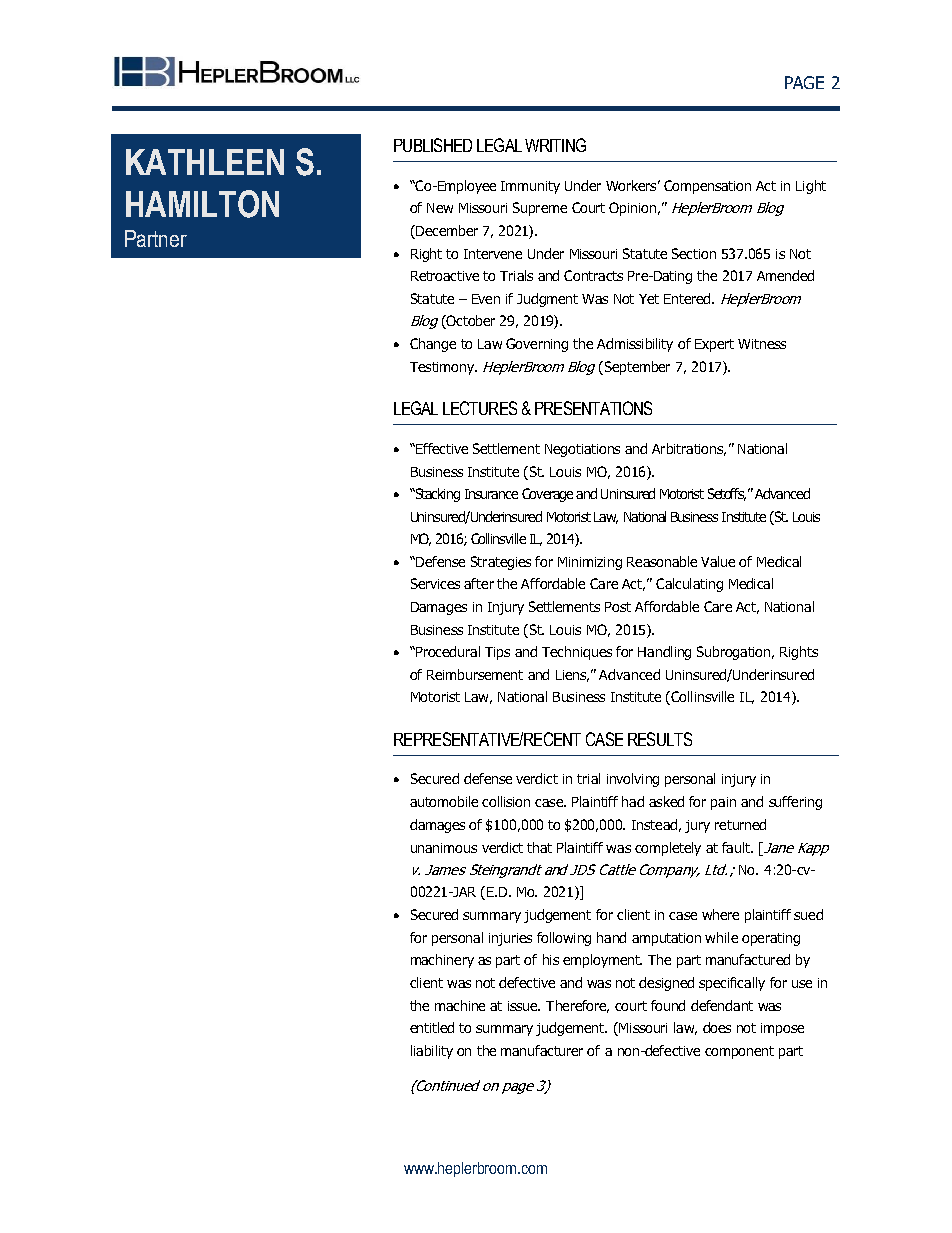  Describe the element at coordinates (432, 1027) in the document. I see `entitled` at that location.
